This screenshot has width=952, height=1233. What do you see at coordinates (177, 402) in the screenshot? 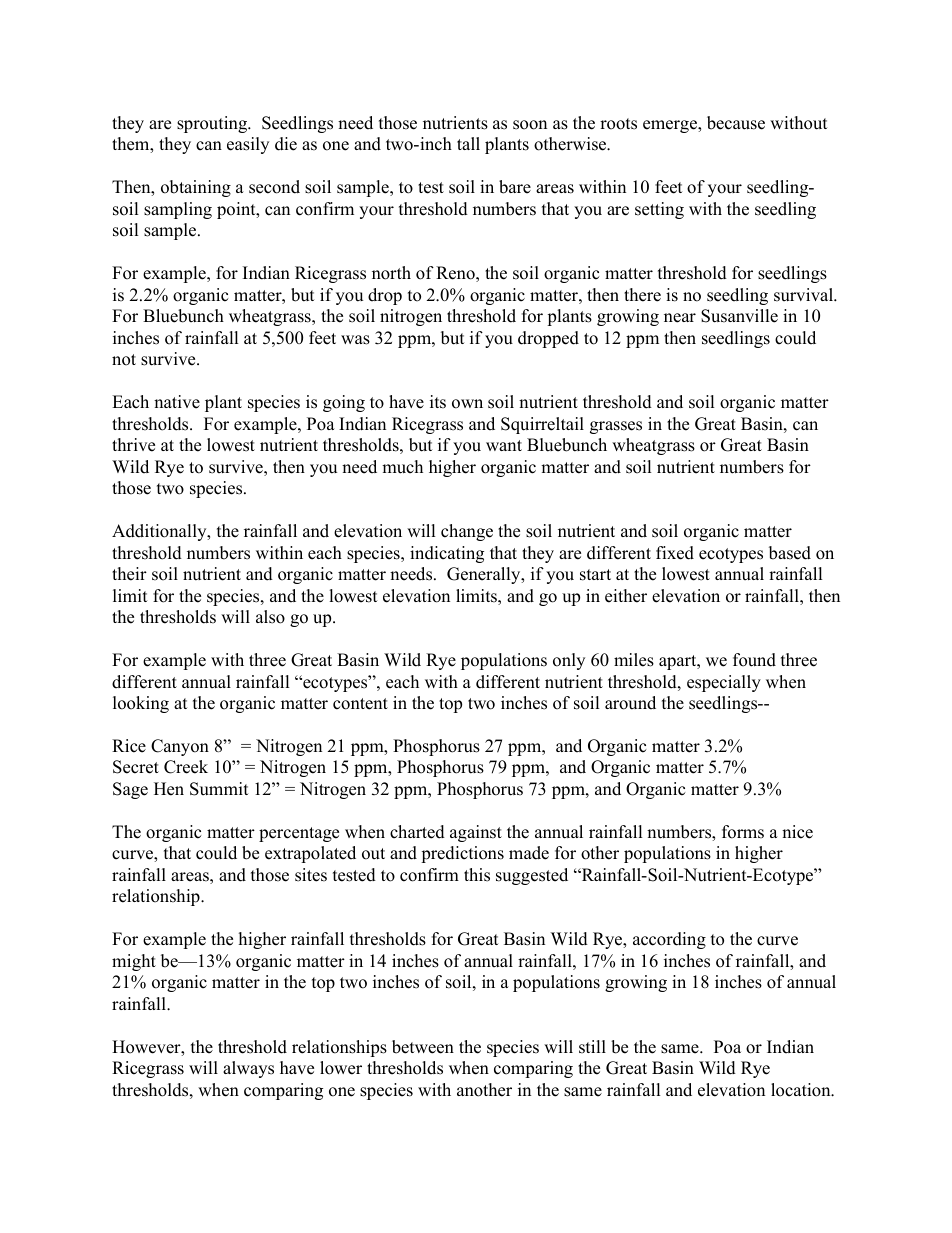
I see `native` at bounding box center [177, 402].
